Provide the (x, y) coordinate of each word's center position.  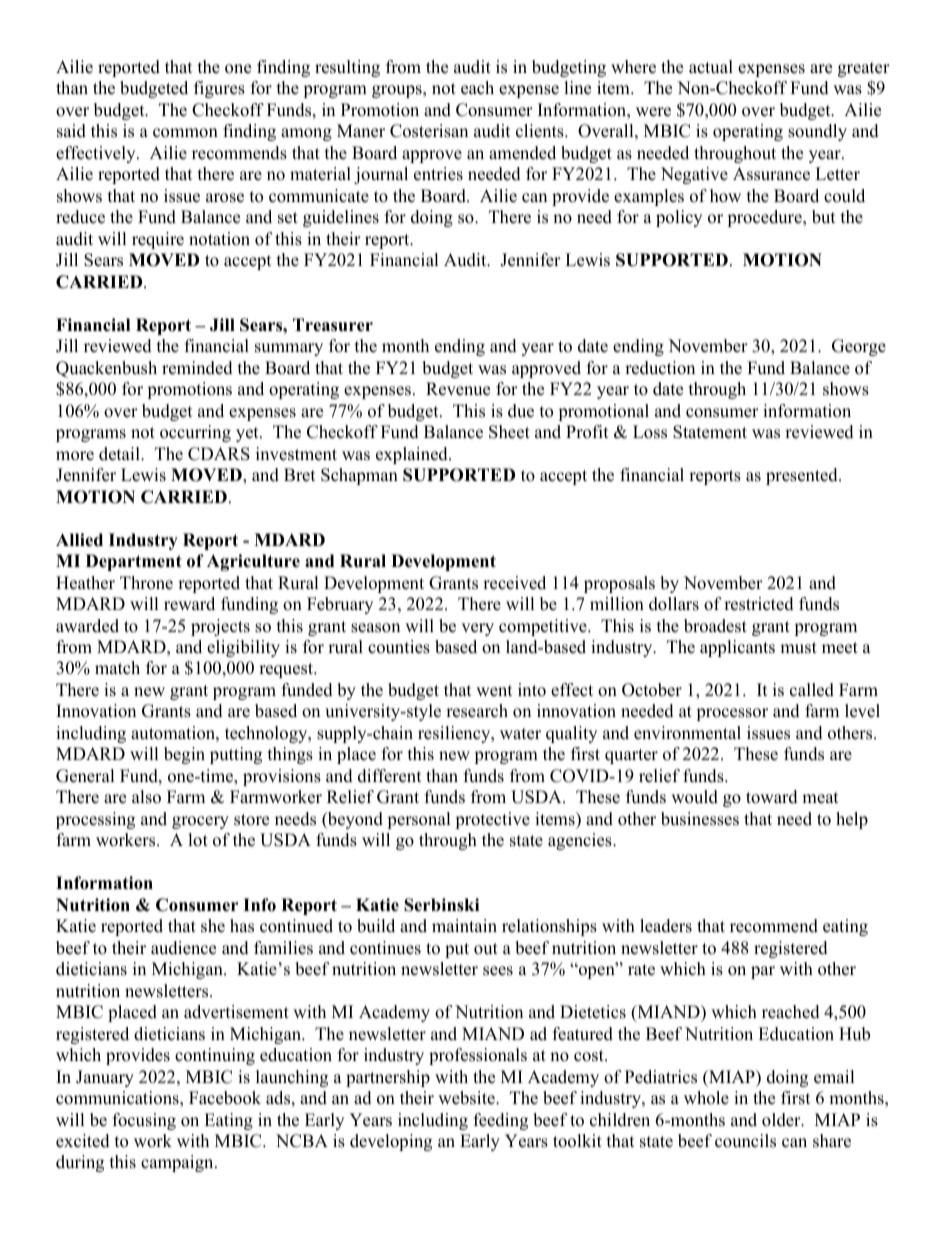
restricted (759, 604)
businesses (700, 819)
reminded (197, 368)
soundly (817, 132)
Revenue (458, 389)
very (477, 629)
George (859, 347)
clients (541, 131)
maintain (464, 925)
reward (189, 604)
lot (198, 840)
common (185, 133)
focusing (144, 1121)
